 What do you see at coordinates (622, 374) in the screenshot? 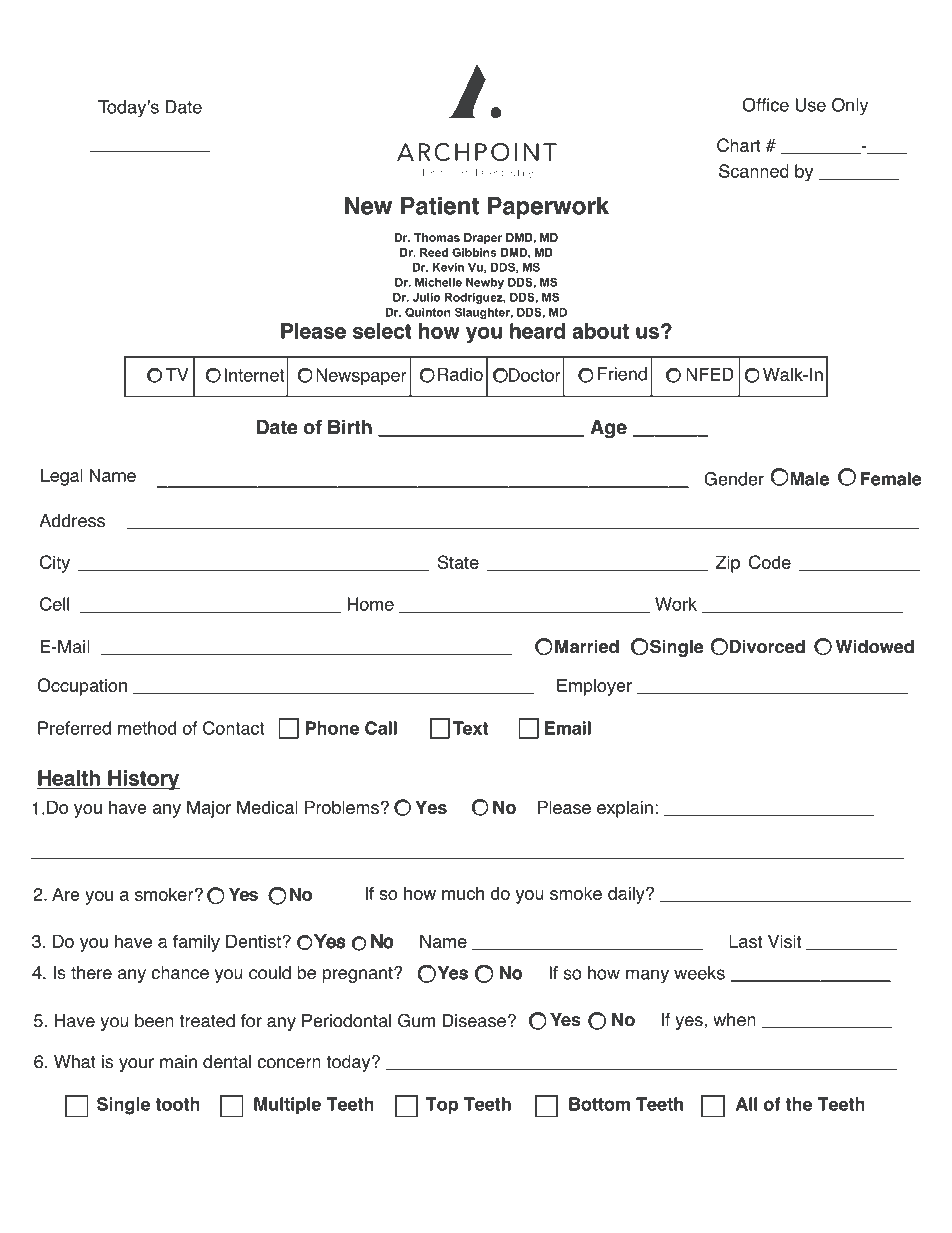
I see `Friend` at bounding box center [622, 374].
